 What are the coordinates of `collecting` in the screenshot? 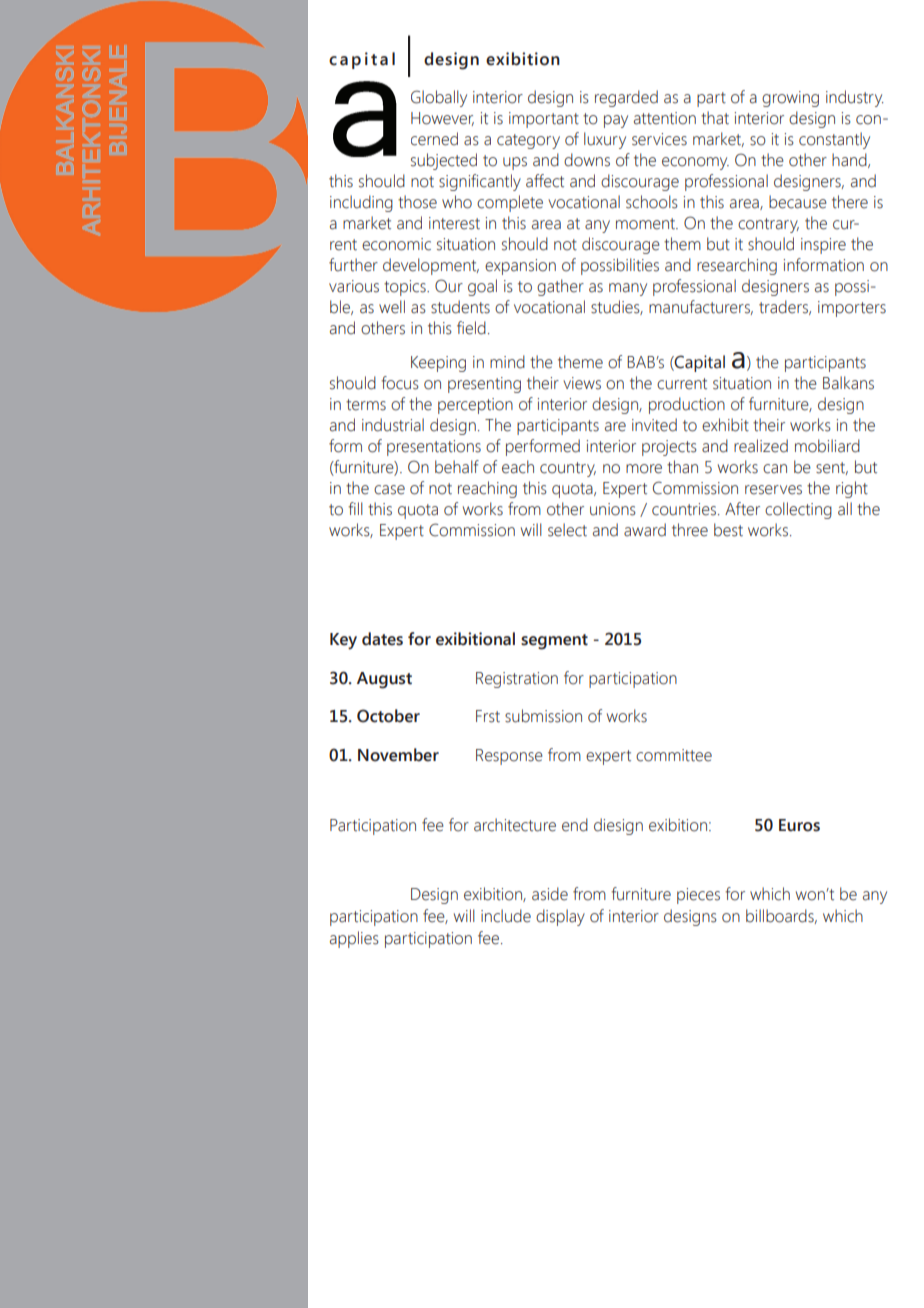 It's located at (798, 510).
